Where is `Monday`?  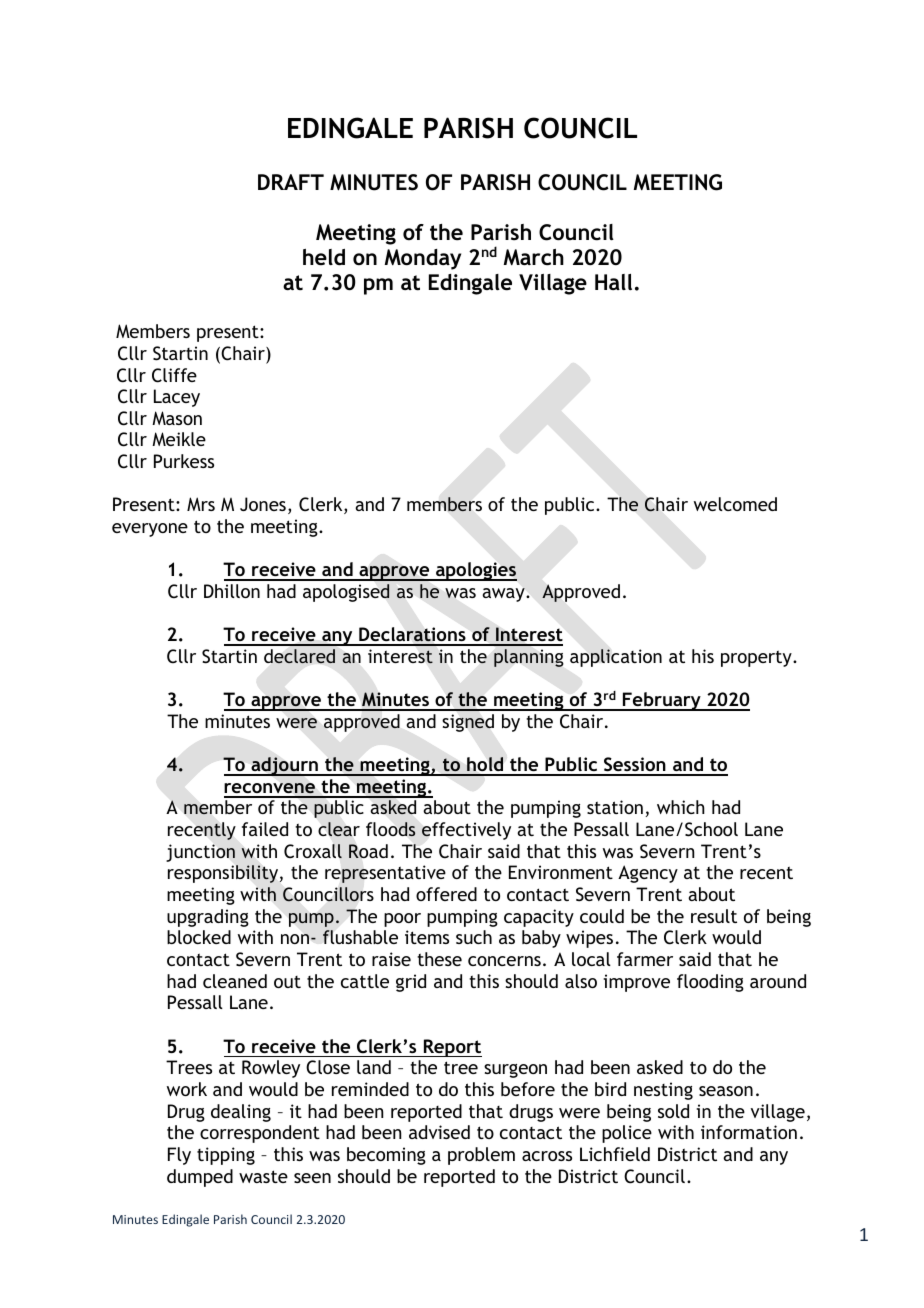
Monday is located at coordinates (423, 259).
